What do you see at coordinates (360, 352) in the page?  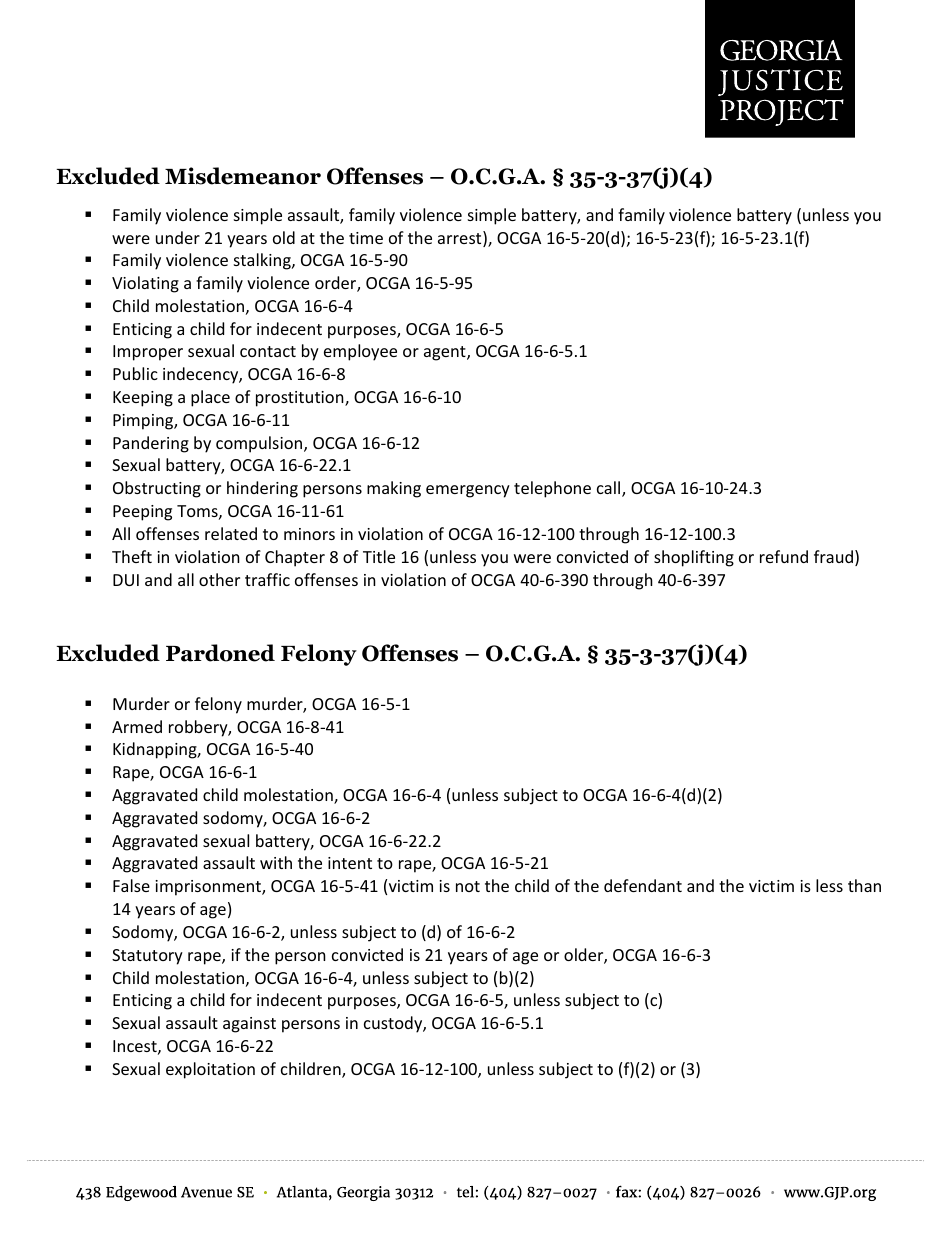 I see `employee` at bounding box center [360, 352].
